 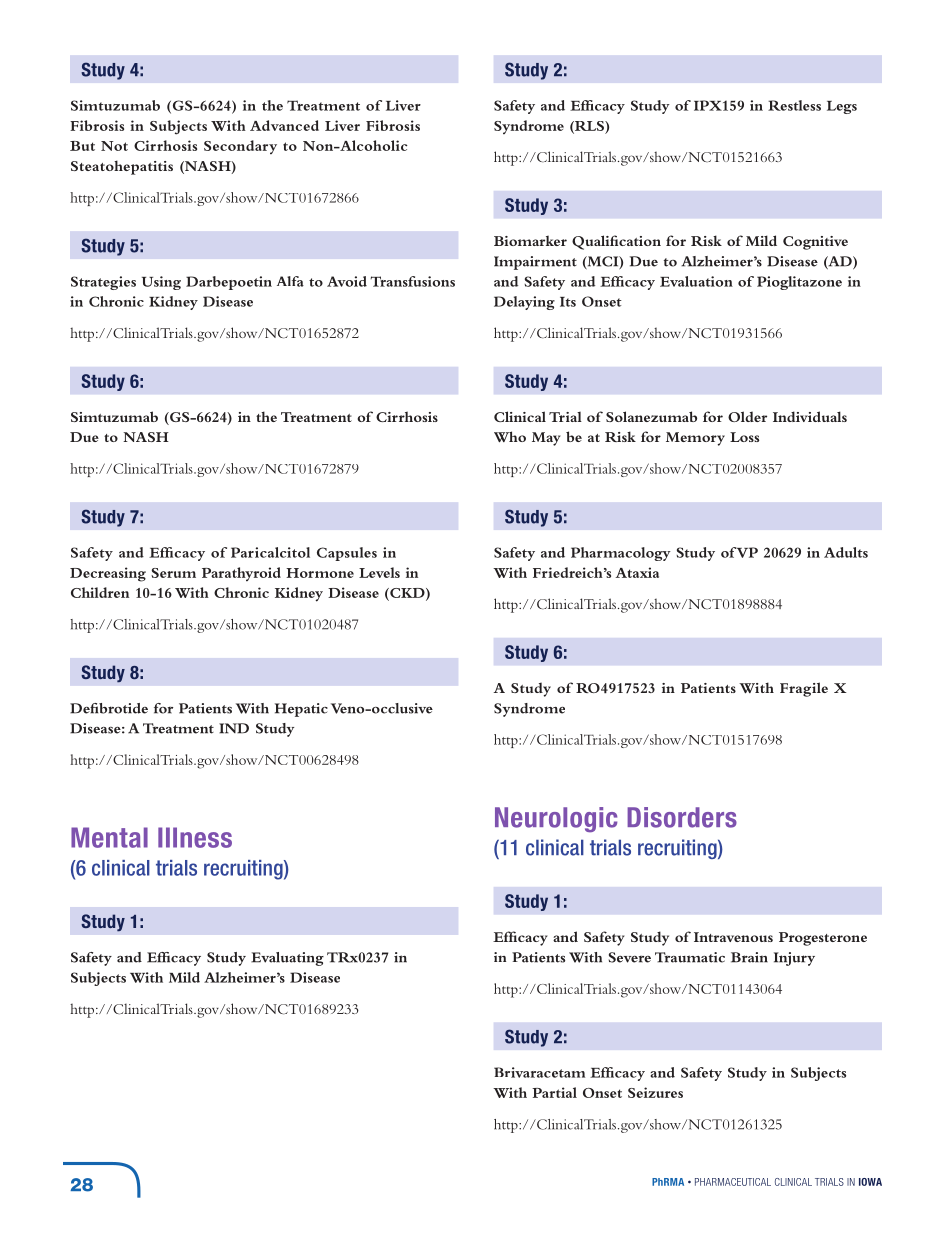 What do you see at coordinates (114, 146) in the screenshot?
I see `Not` at bounding box center [114, 146].
